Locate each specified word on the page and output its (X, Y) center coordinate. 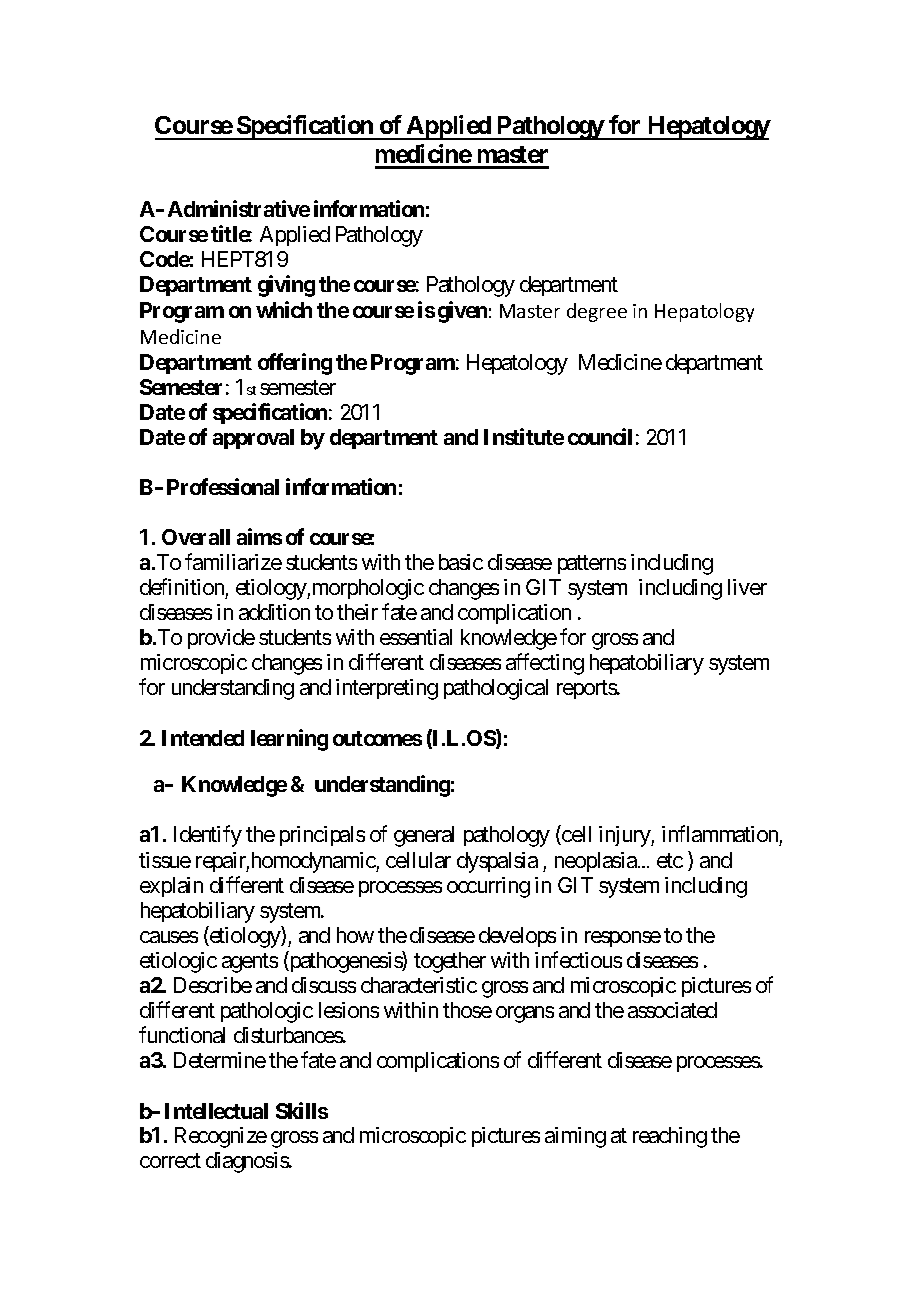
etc (670, 860)
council (600, 436)
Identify (208, 836)
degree (597, 312)
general (424, 836)
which (284, 309)
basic (461, 562)
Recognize (221, 1137)
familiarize (233, 561)
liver (747, 587)
